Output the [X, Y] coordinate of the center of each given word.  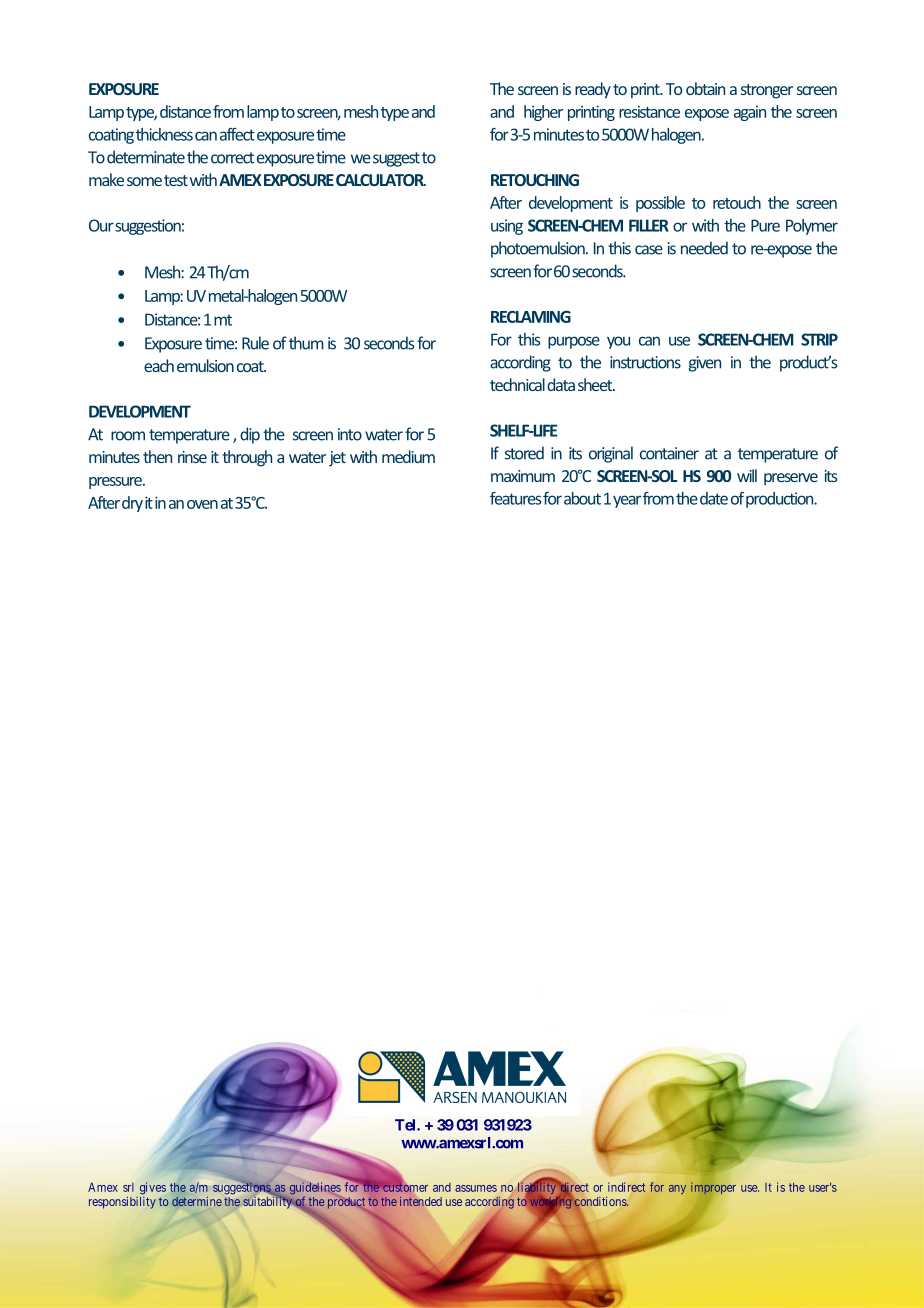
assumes [476, 1188]
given [705, 364]
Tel [406, 1125]
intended [421, 1201]
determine [197, 1201]
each [159, 365]
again [750, 113]
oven [202, 504]
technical [517, 384]
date [714, 498]
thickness [164, 134]
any [677, 1189]
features [515, 498]
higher [543, 113]
